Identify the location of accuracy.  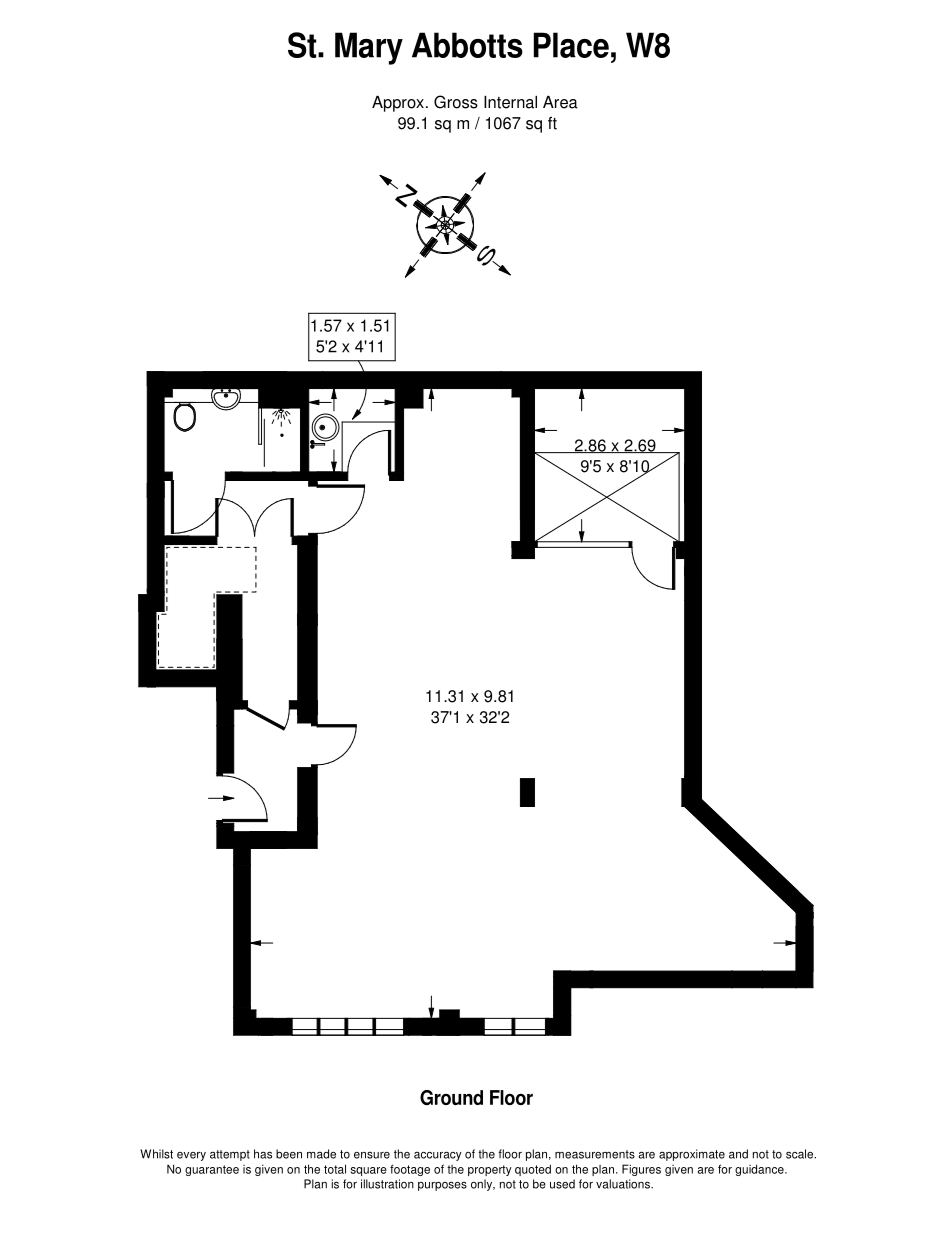
(438, 1156).
